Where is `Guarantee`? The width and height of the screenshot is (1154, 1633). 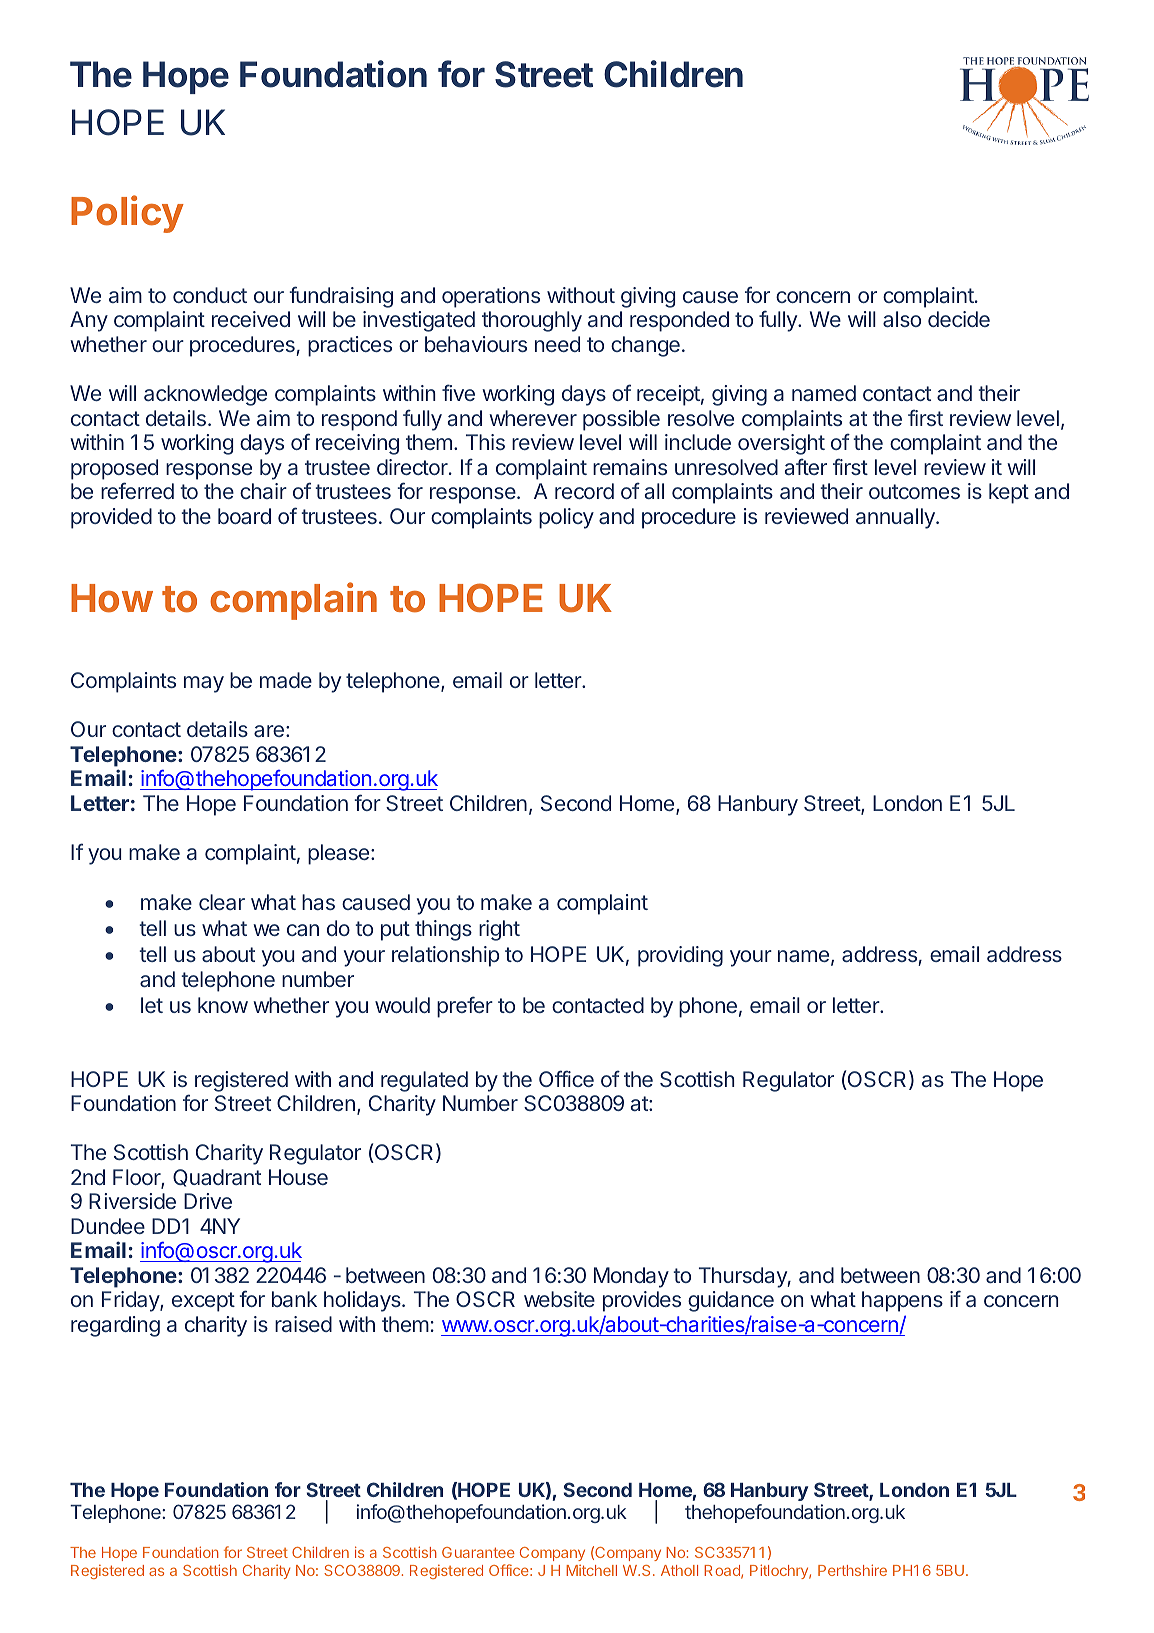
Guarantee is located at coordinates (478, 1552).
